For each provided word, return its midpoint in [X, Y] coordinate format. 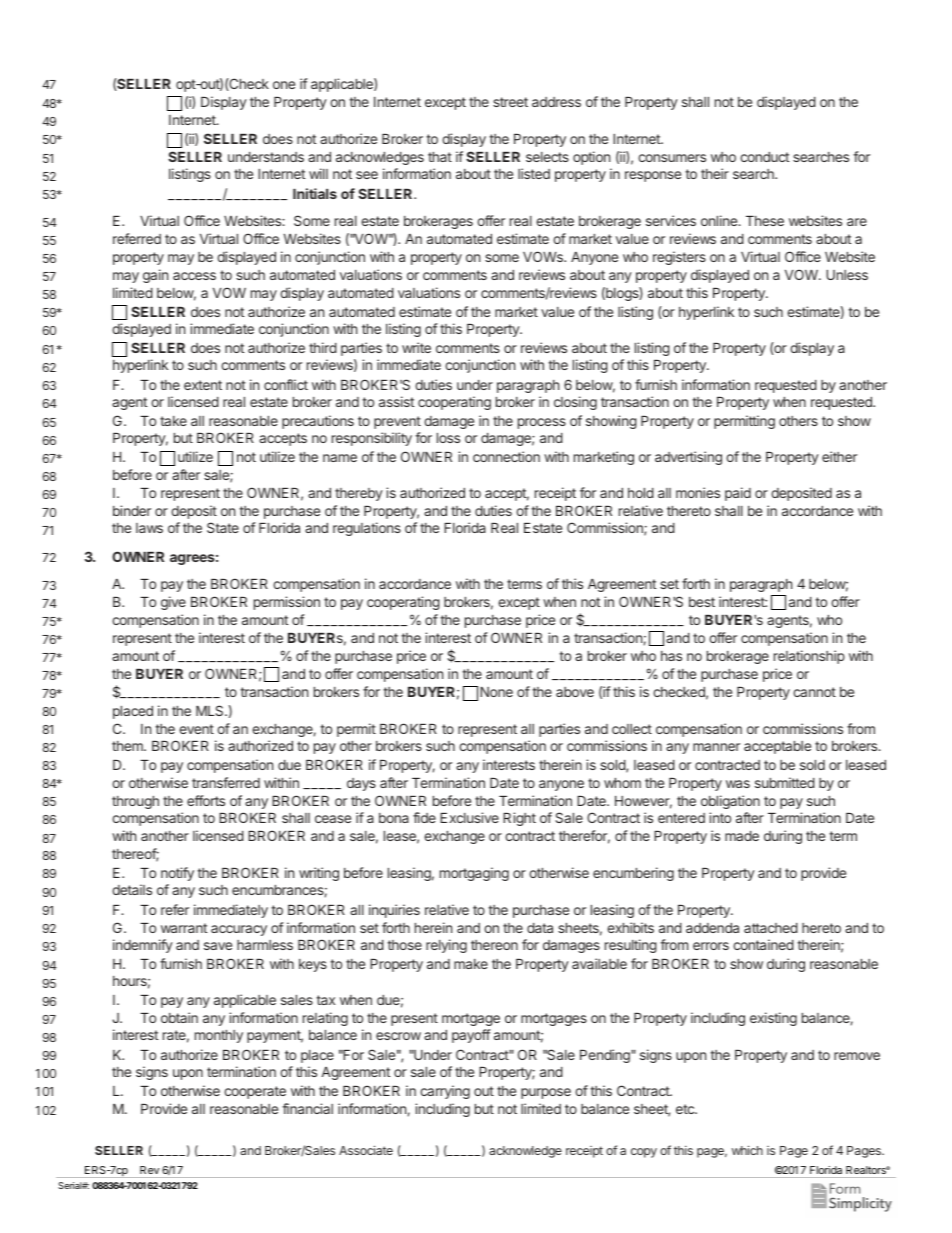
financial [307, 1108]
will [318, 173]
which [747, 1150]
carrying [445, 1092]
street [510, 102]
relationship [809, 657]
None [496, 692]
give [173, 603]
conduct [764, 157]
